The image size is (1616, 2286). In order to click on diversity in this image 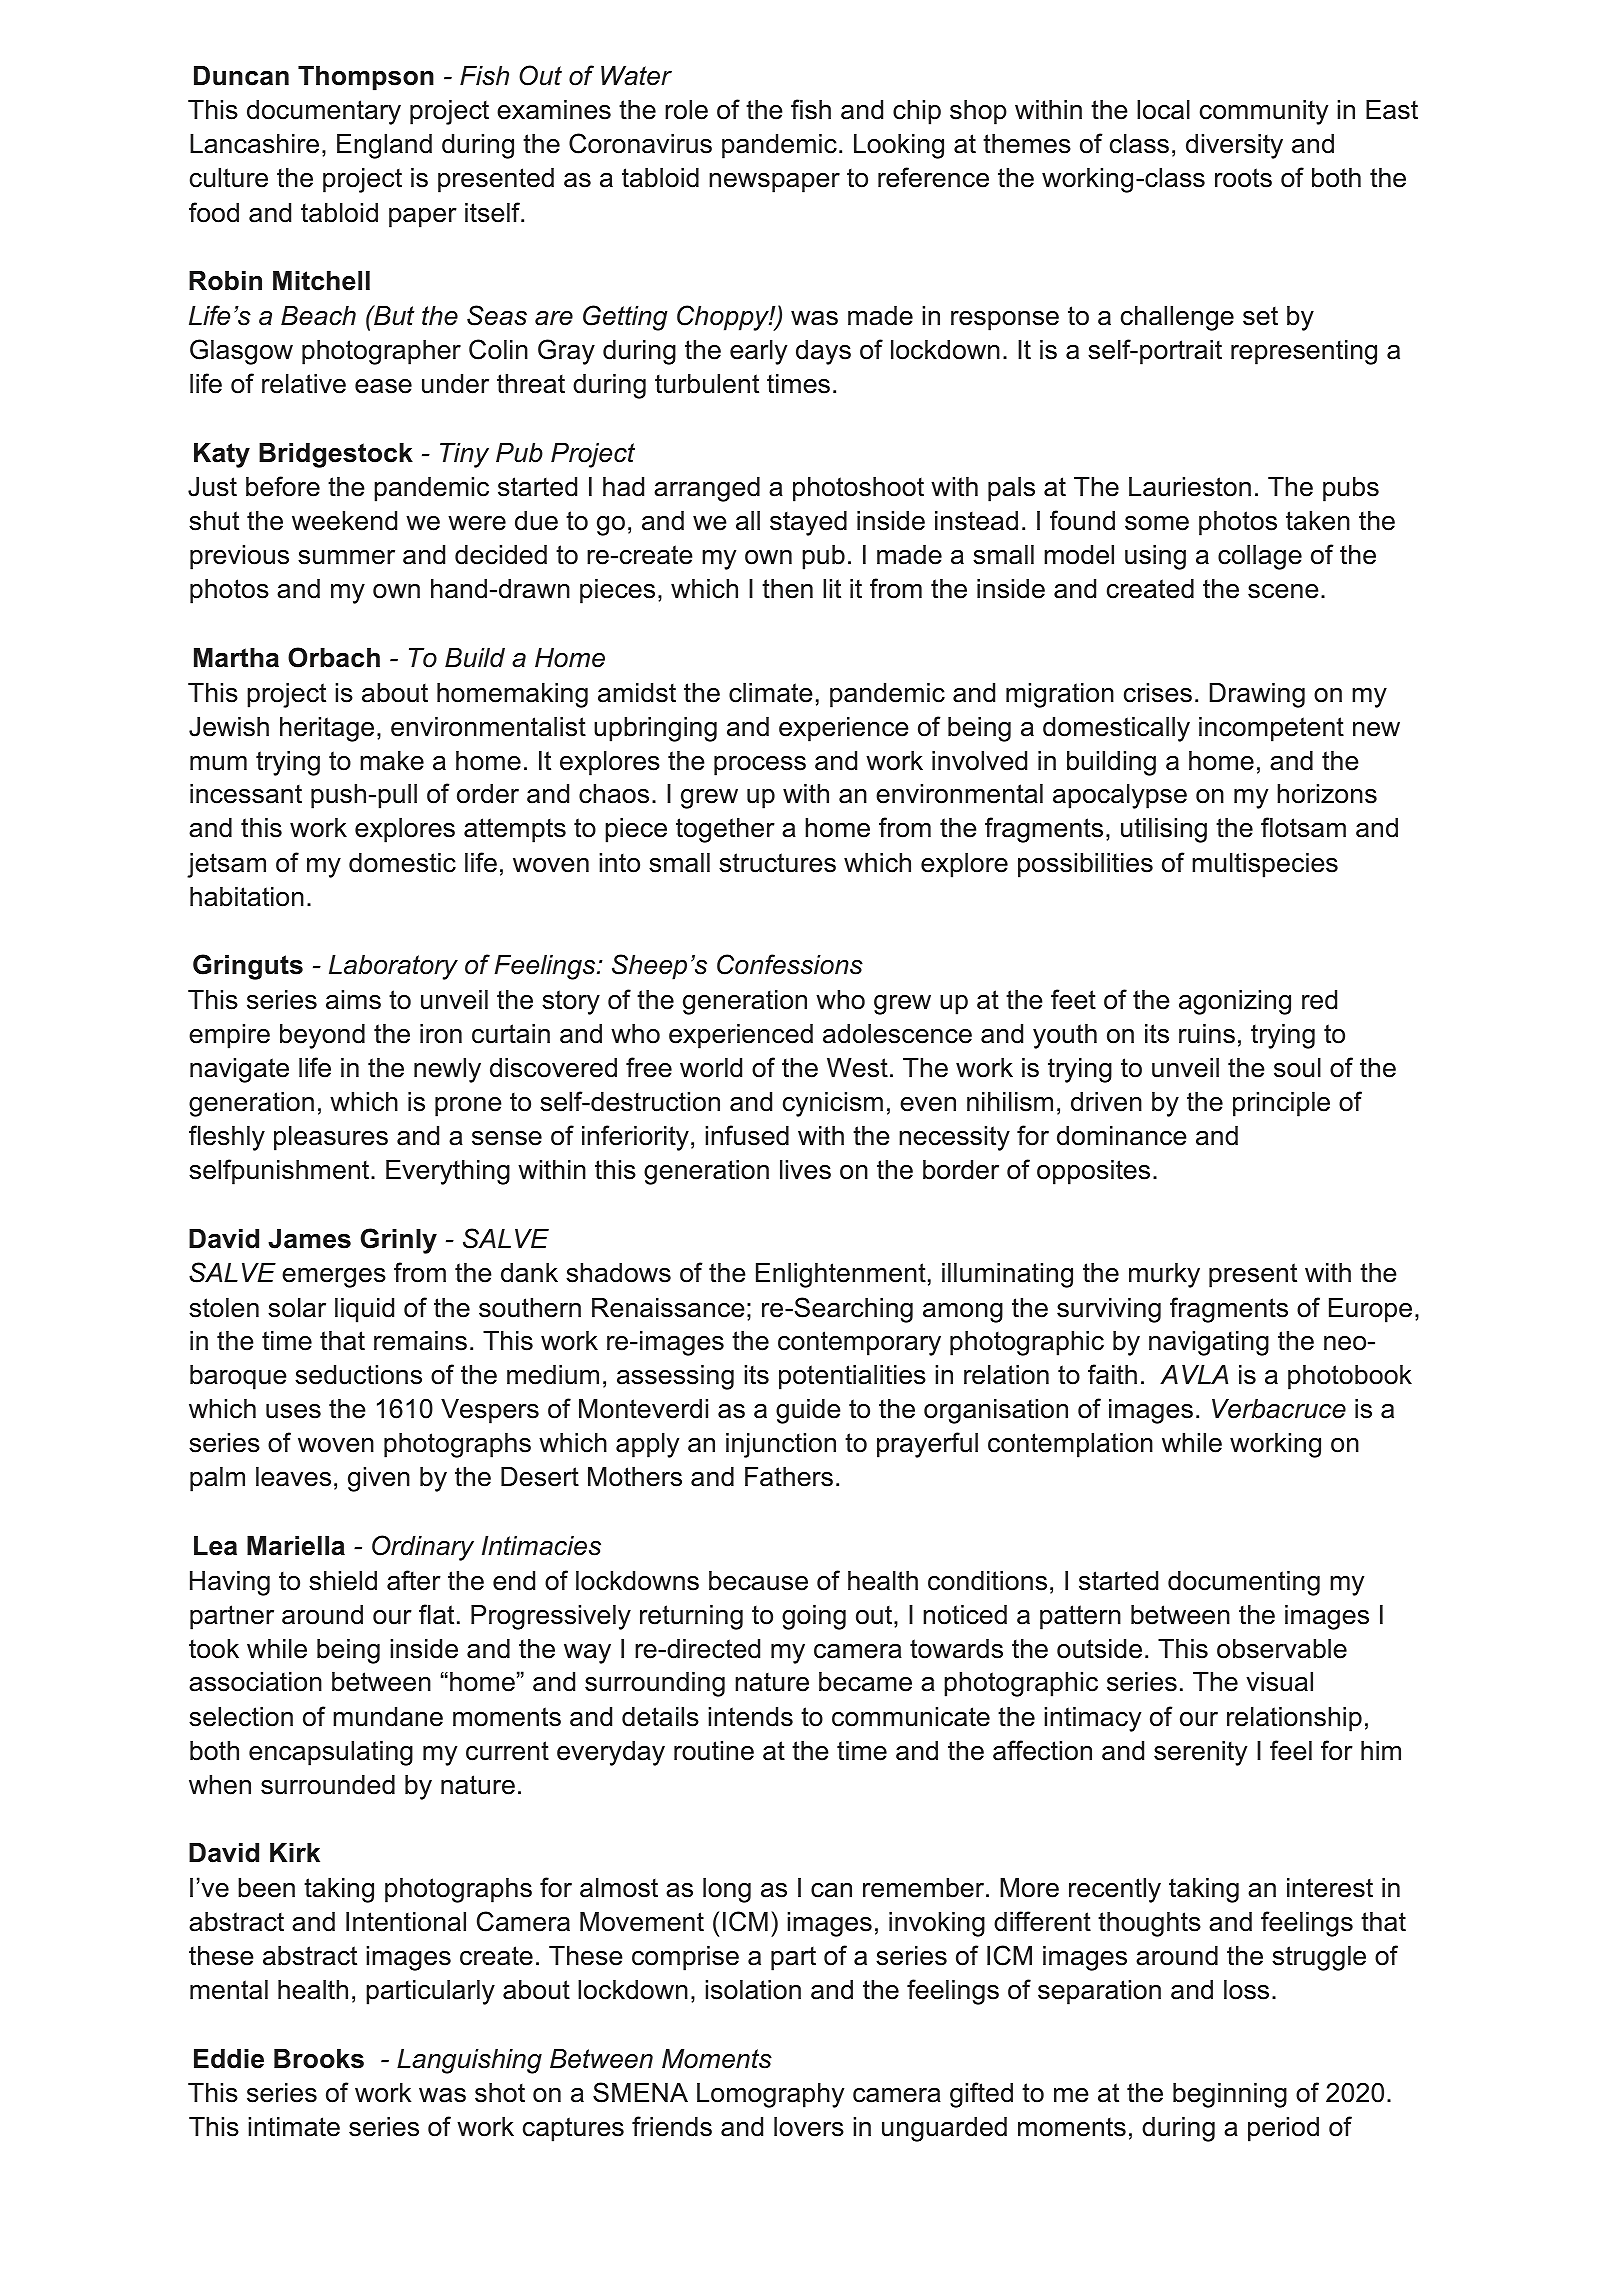, I will do `click(1234, 146)`.
